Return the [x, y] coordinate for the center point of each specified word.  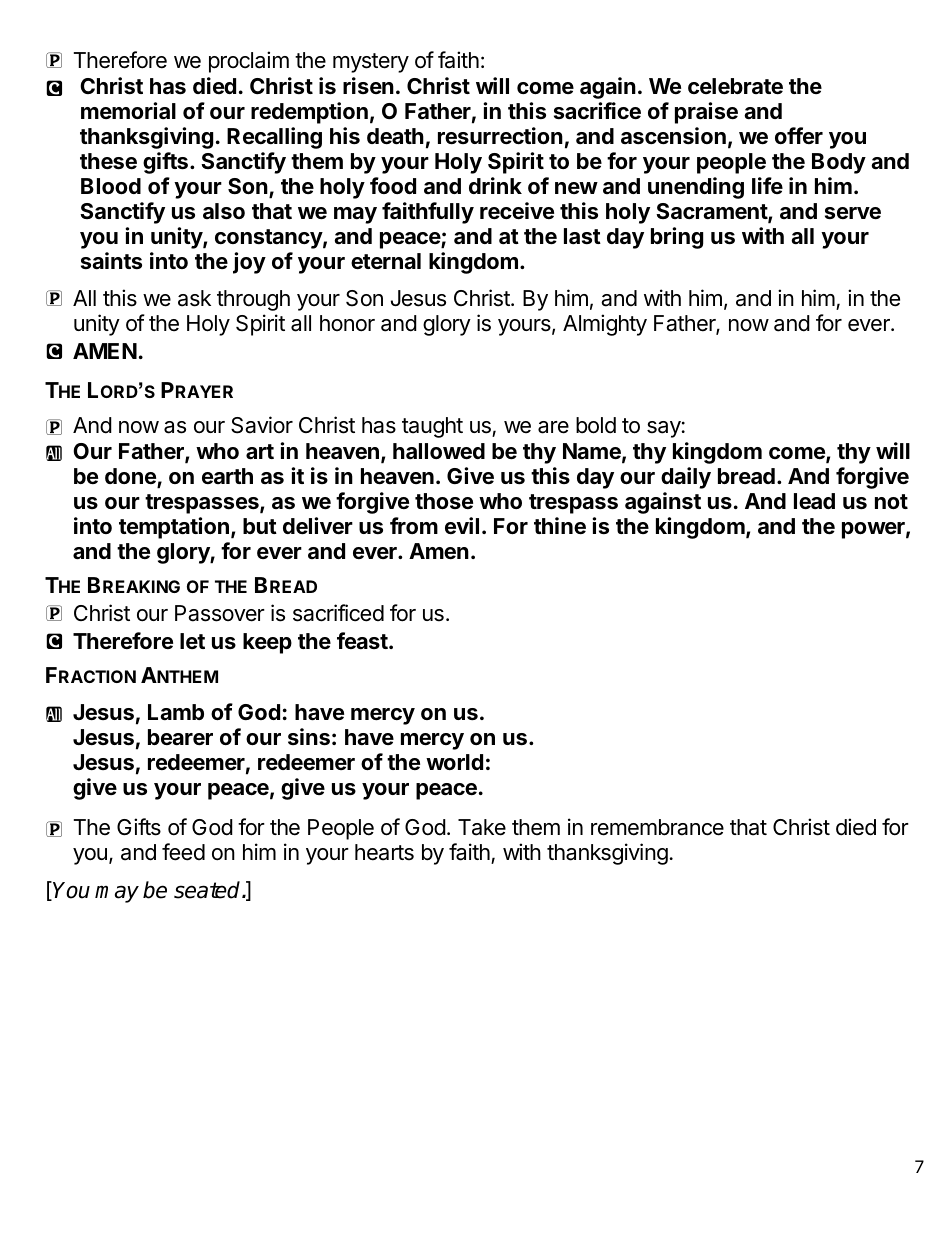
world [454, 762]
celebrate [735, 86]
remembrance [657, 827]
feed [183, 852]
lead [814, 501]
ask [194, 298]
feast [362, 641]
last [582, 236]
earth [227, 476]
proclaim [249, 62]
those [444, 501]
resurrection [500, 136]
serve [853, 213]
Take [482, 827]
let [192, 641]
